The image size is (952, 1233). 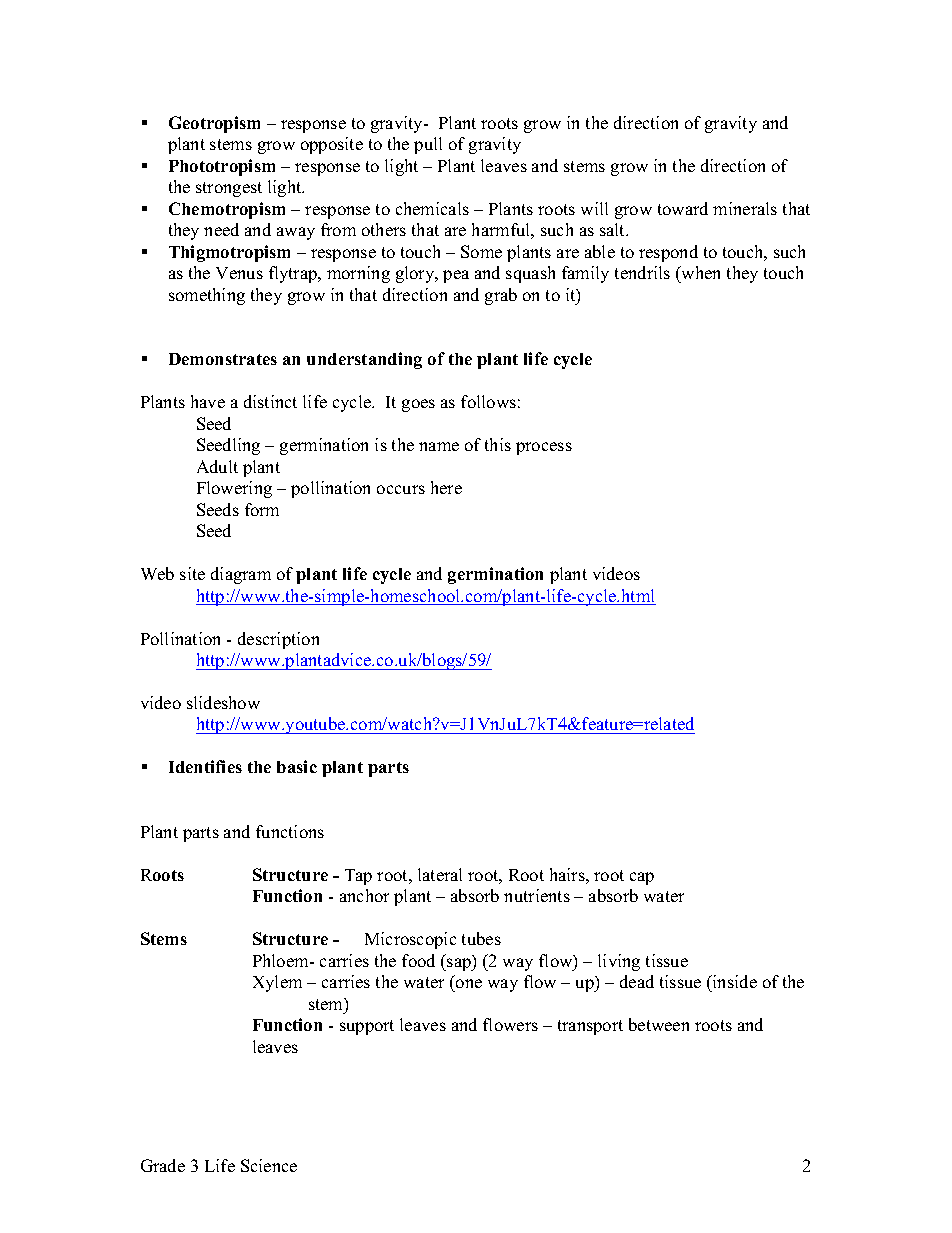 I want to click on Adult, so click(x=217, y=466).
